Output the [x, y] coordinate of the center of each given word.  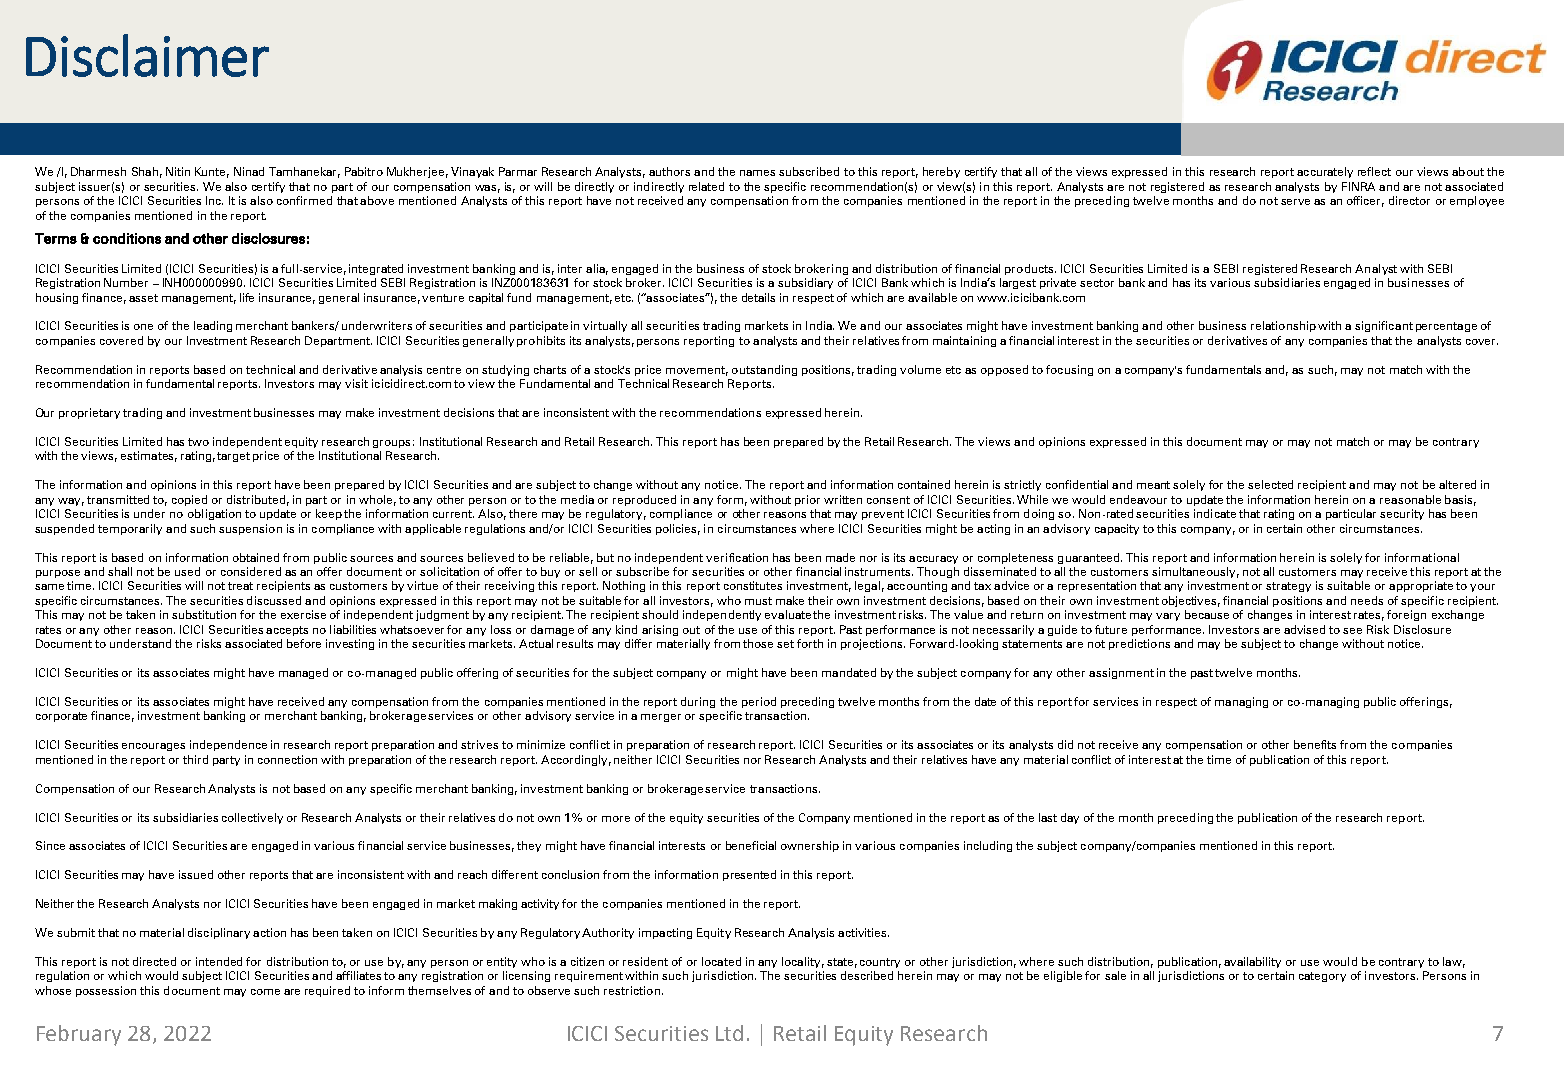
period [759, 702]
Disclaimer [147, 55]
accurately [1325, 172]
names [757, 173]
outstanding [764, 370]
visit [356, 383]
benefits [1315, 744]
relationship [1283, 326]
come [265, 992]
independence [228, 745]
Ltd [729, 1033]
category [1322, 977]
